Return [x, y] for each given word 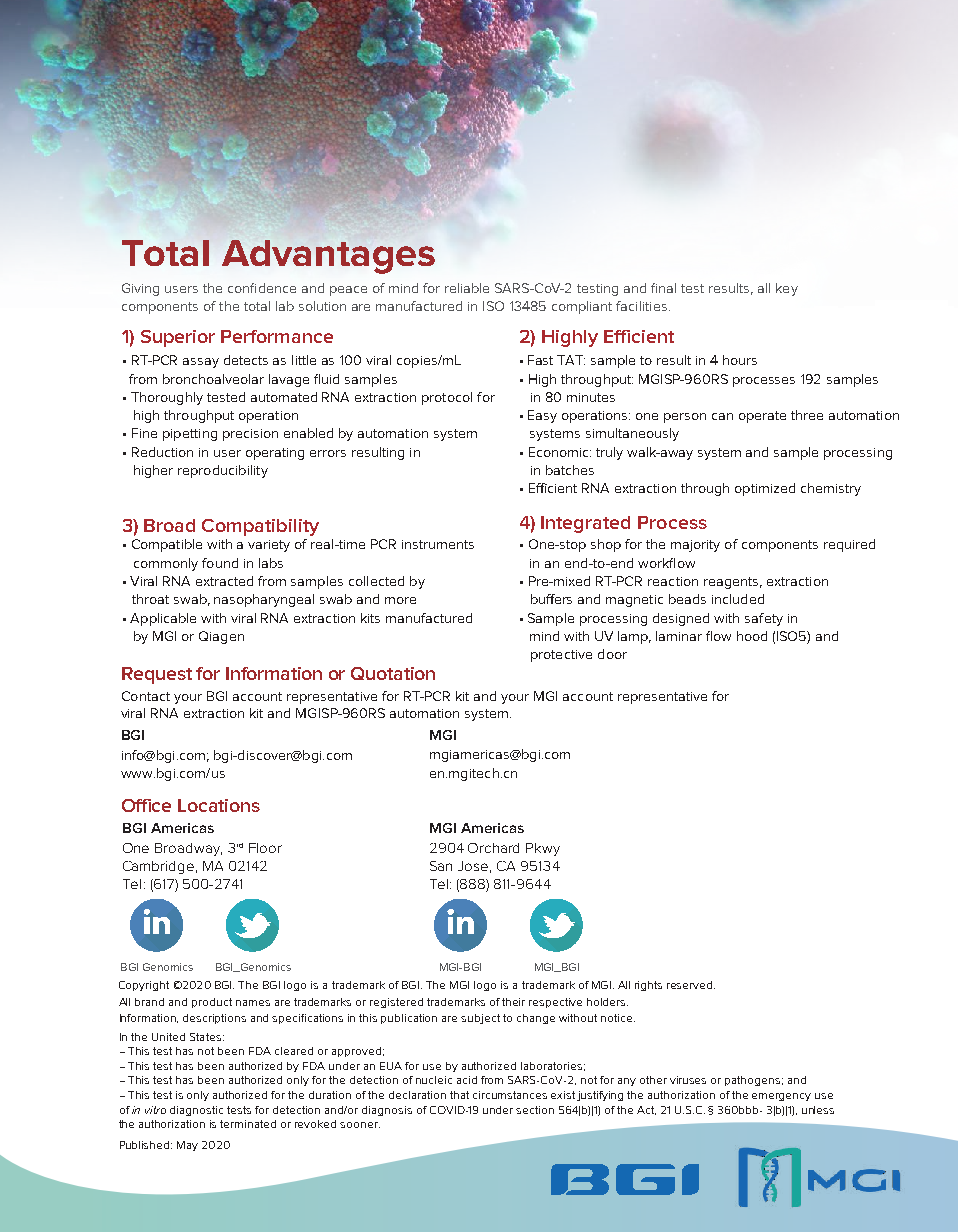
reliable [467, 288]
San [441, 866]
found [220, 563]
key [787, 289]
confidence [262, 288]
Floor [265, 848]
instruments [438, 544]
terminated [248, 1124]
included [738, 599]
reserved [691, 985]
